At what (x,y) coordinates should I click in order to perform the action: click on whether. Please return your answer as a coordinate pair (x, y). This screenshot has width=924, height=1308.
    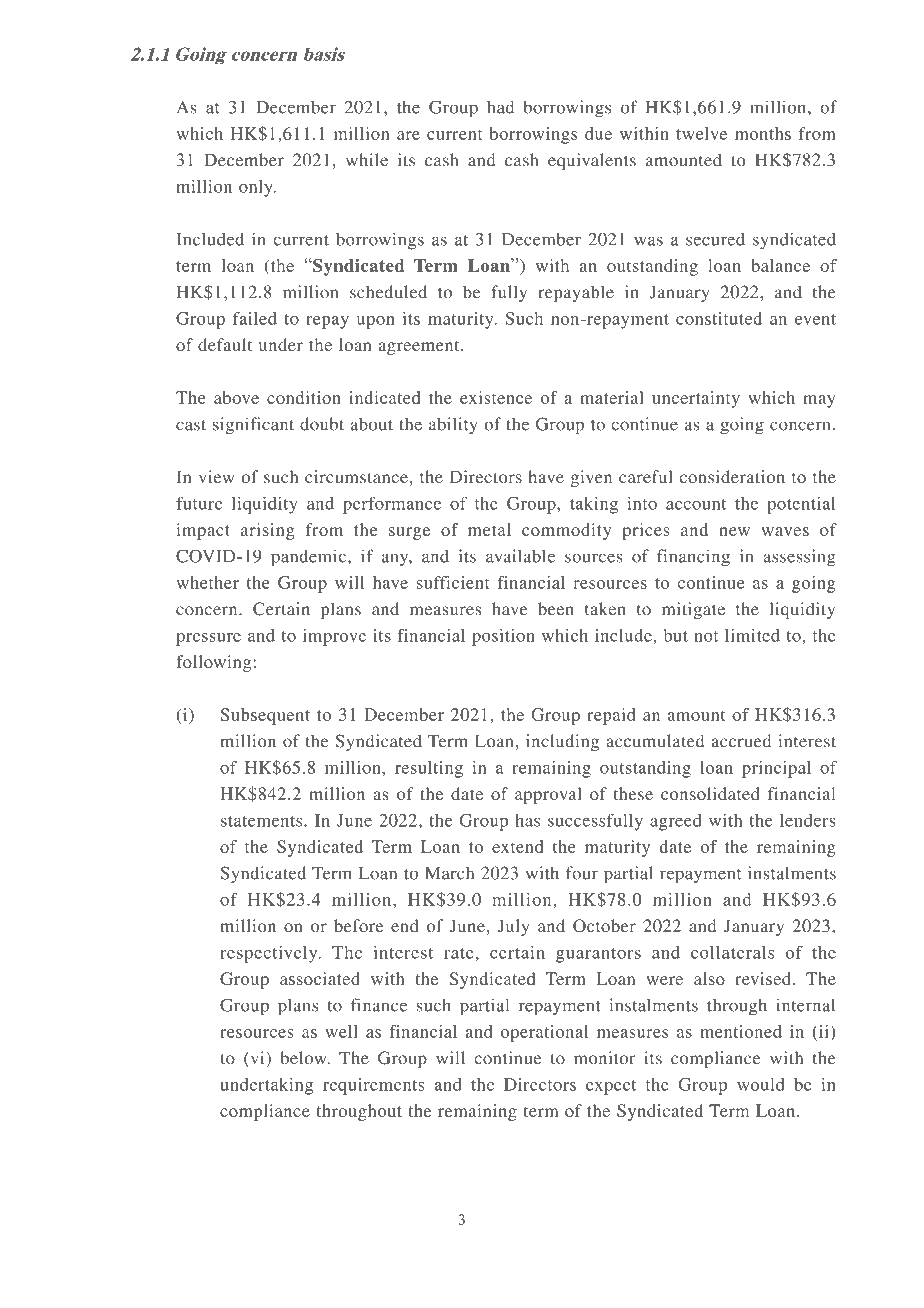
    Looking at the image, I should click on (207, 582).
